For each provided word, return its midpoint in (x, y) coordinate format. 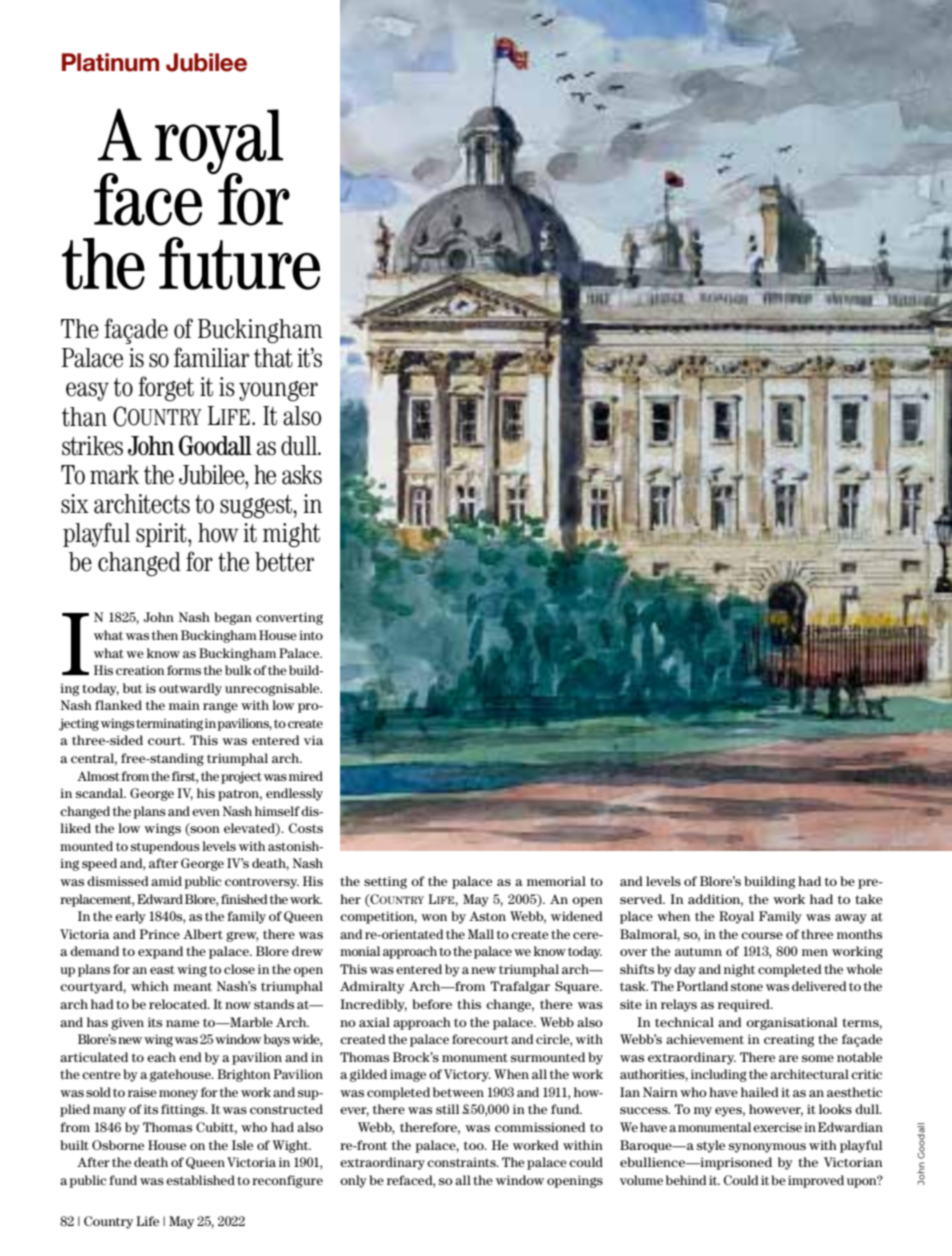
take (869, 899)
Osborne (118, 1145)
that (273, 358)
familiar (211, 357)
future (239, 263)
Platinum (110, 62)
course (762, 935)
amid (166, 881)
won (434, 917)
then (165, 635)
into (311, 635)
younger (278, 391)
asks (302, 475)
